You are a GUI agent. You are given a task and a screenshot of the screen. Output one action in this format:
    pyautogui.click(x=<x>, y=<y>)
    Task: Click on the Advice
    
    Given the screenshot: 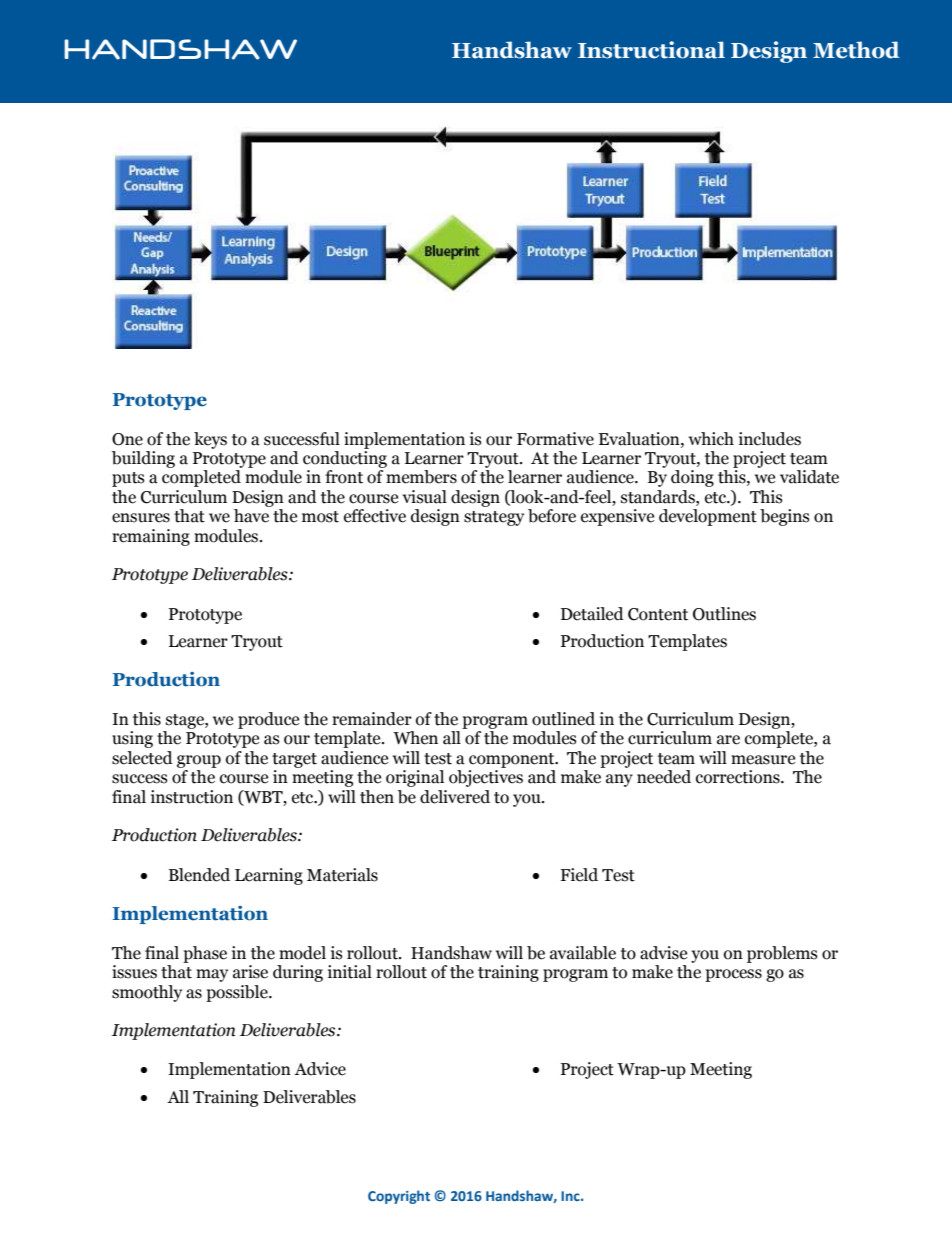 What is the action you would take?
    pyautogui.click(x=320, y=1069)
